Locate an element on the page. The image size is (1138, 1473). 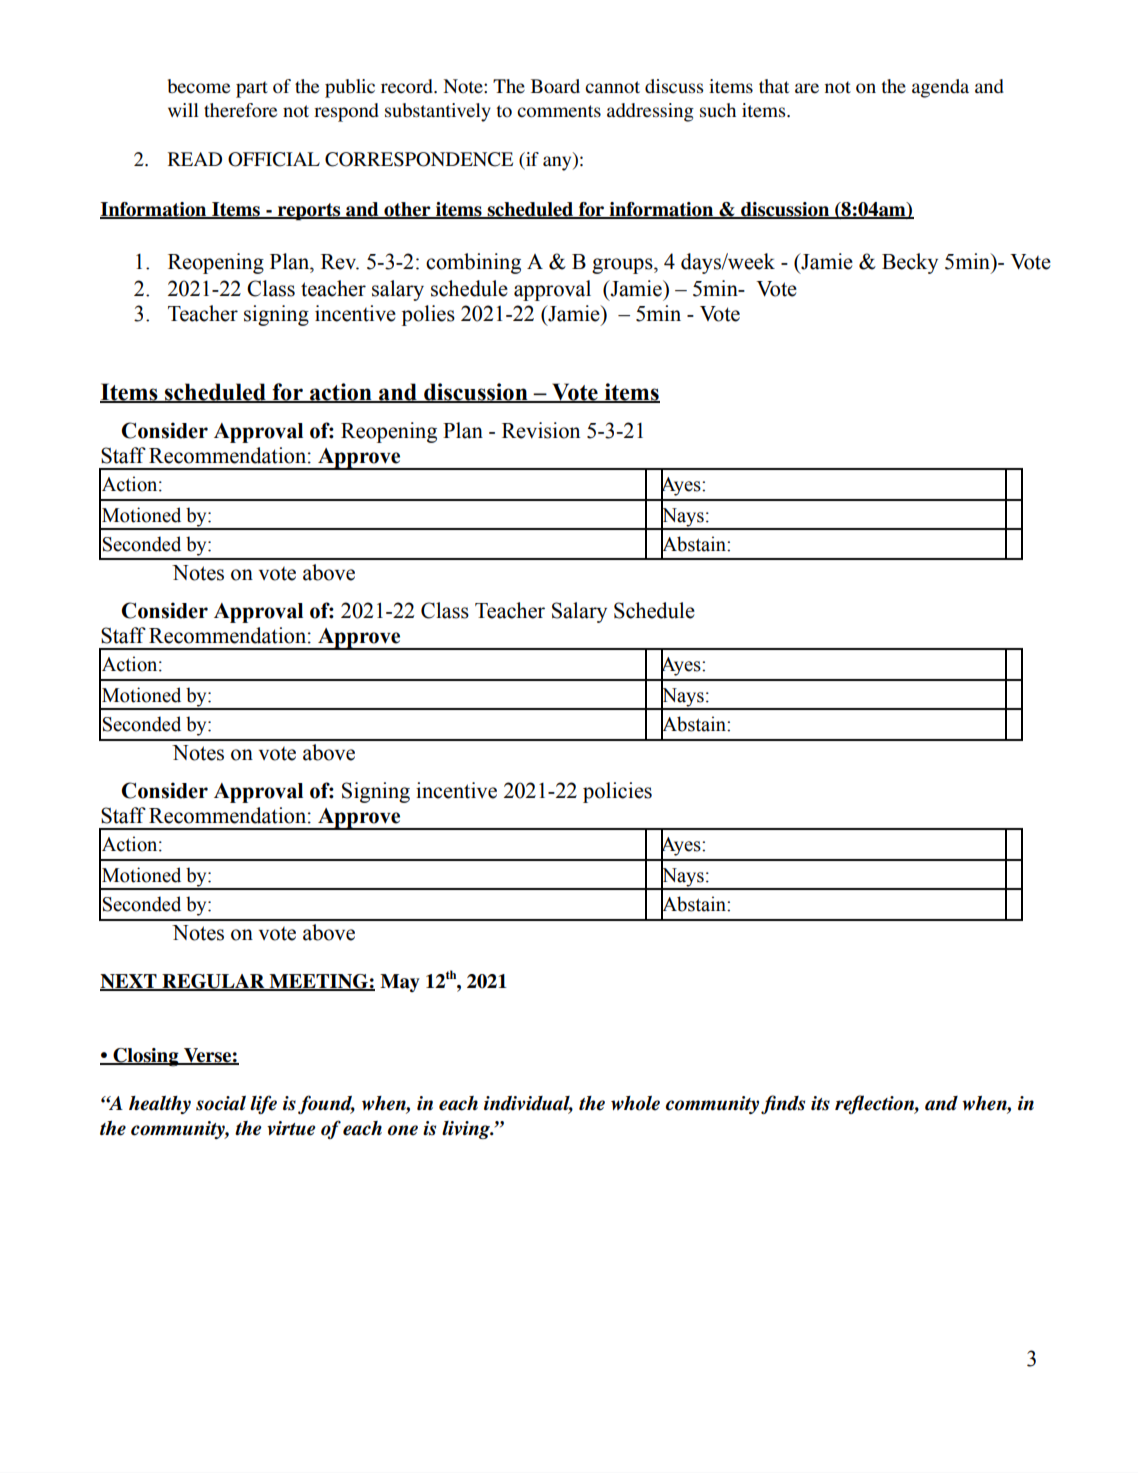
social is located at coordinates (221, 1103).
